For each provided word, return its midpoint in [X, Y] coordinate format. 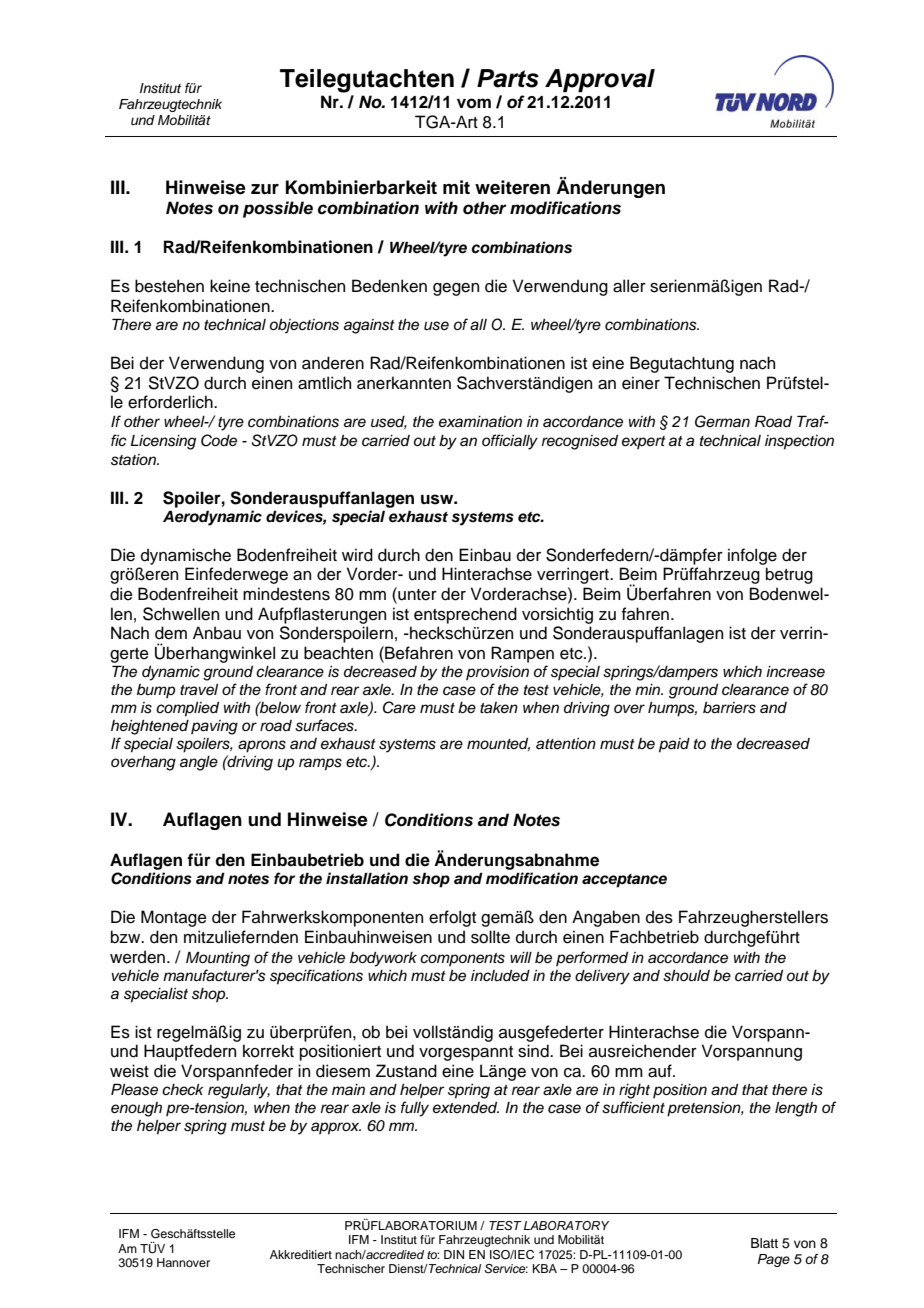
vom [474, 103]
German [722, 421]
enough [136, 1109]
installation [367, 878]
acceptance [624, 881]
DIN [454, 1254]
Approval [600, 80]
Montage [174, 918]
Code [219, 440]
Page [774, 1260]
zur [265, 189]
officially [510, 442]
